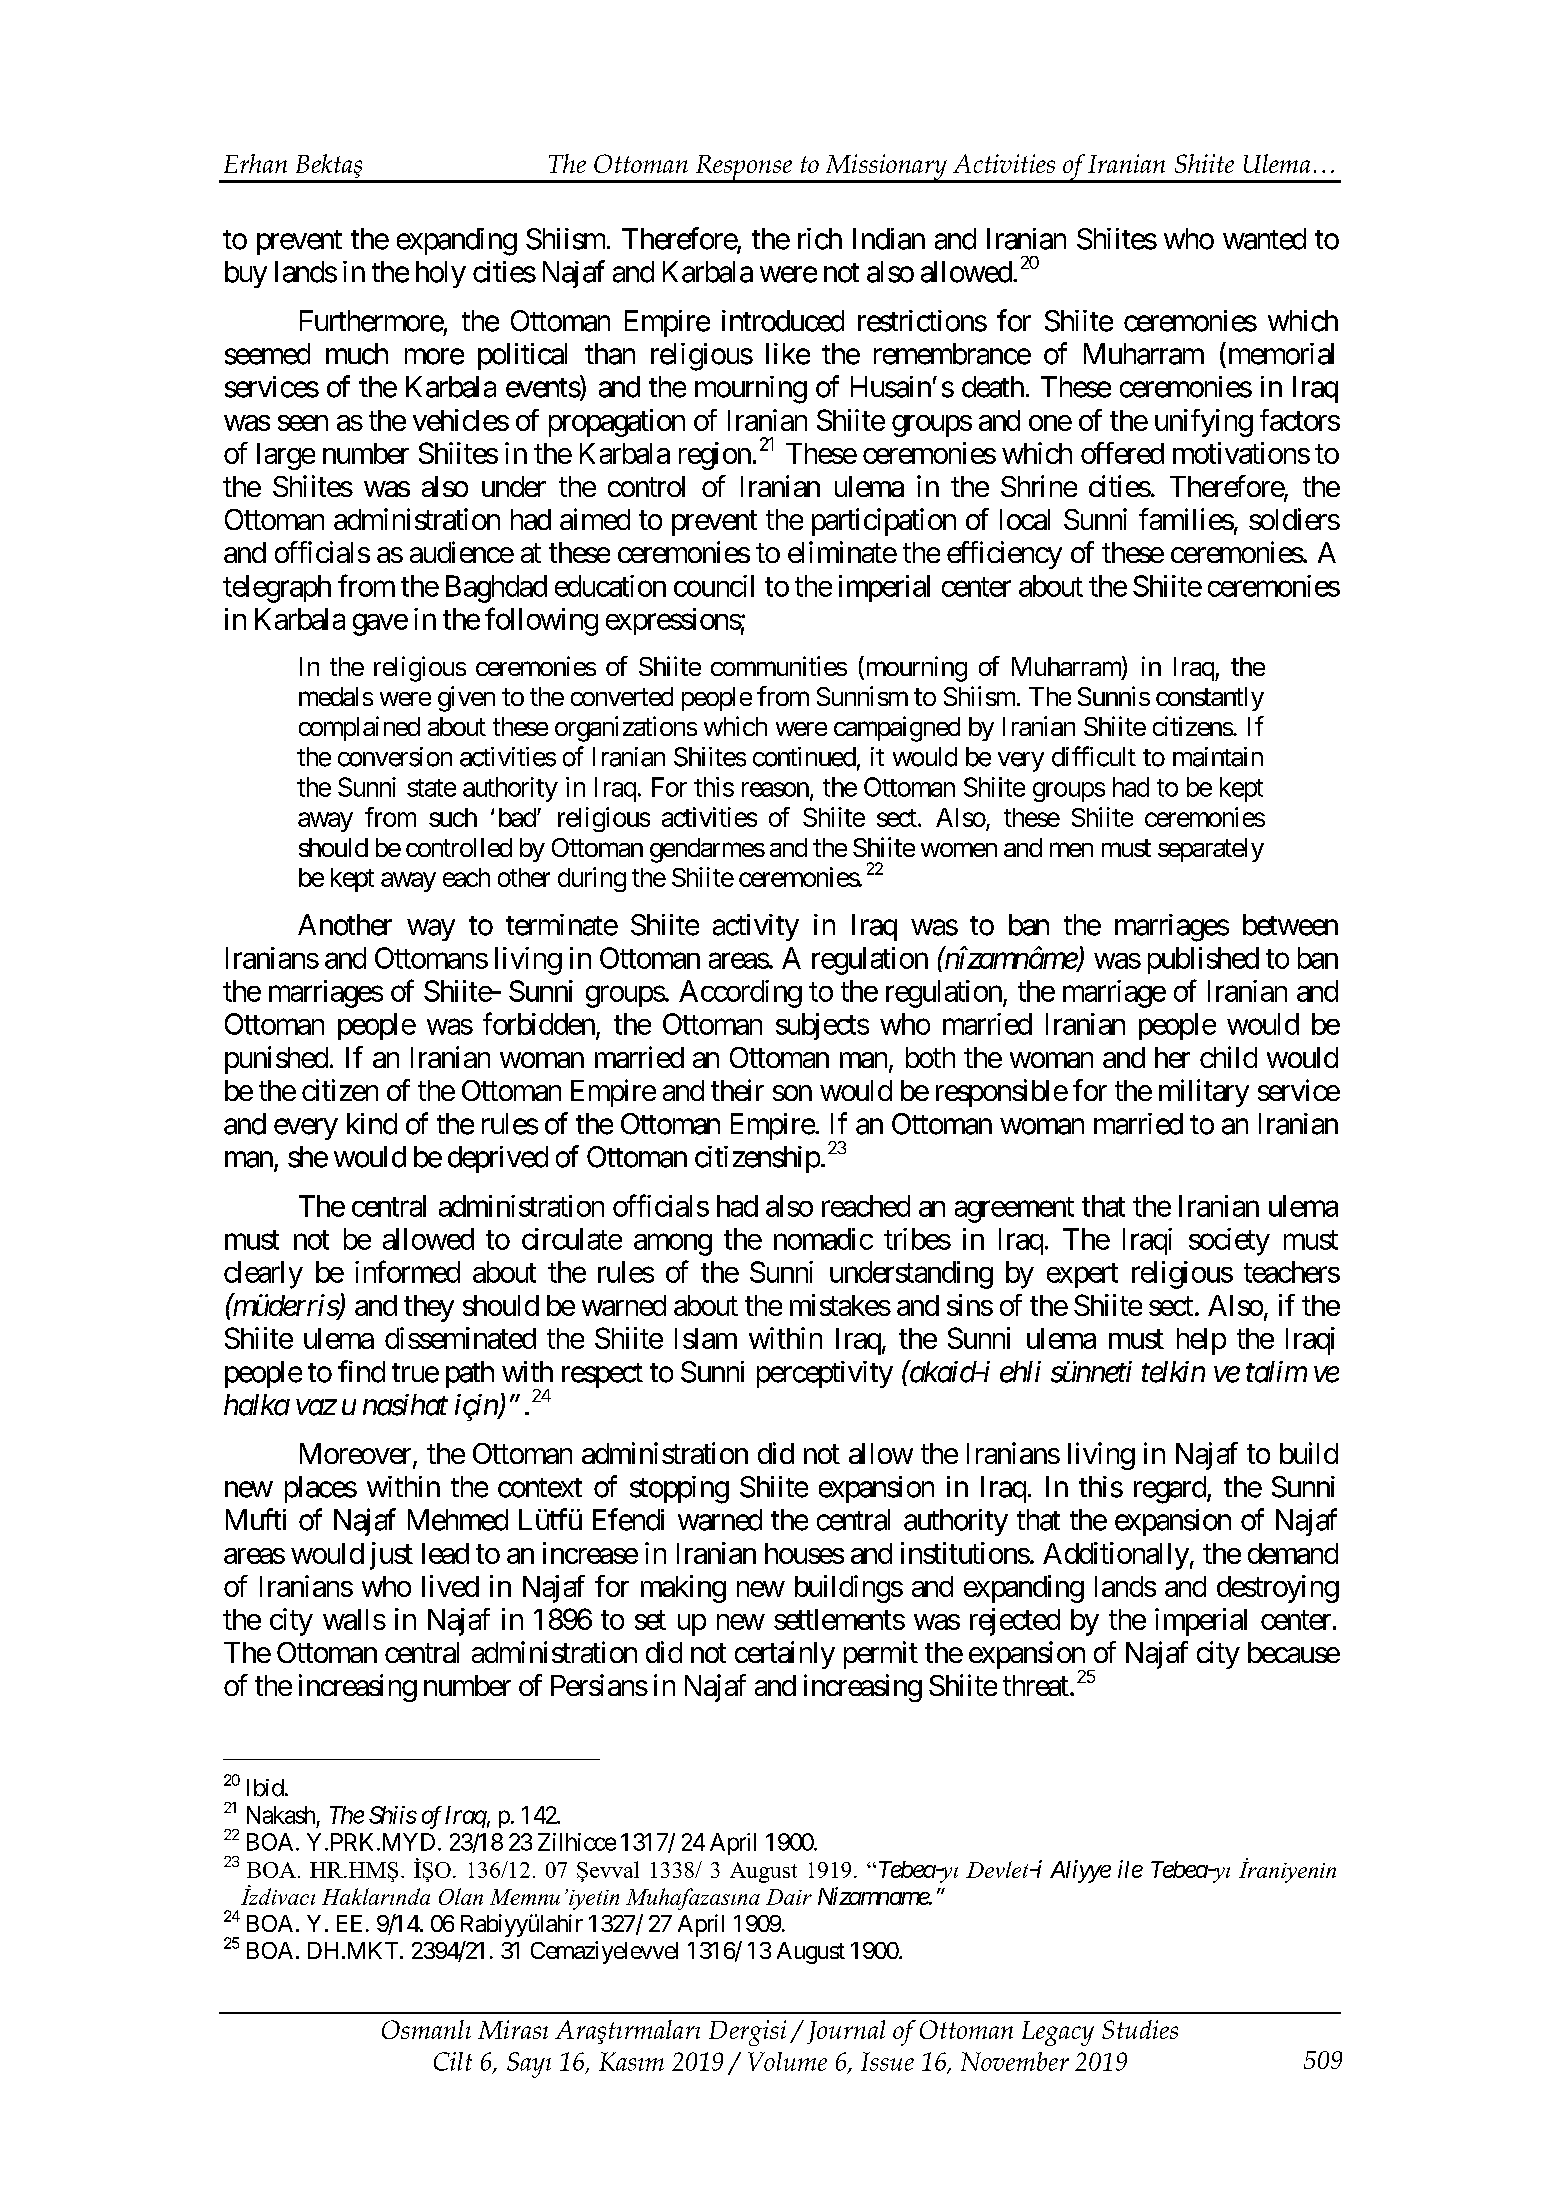  What do you see at coordinates (265, 1788) in the document?
I see `Ibid` at bounding box center [265, 1788].
